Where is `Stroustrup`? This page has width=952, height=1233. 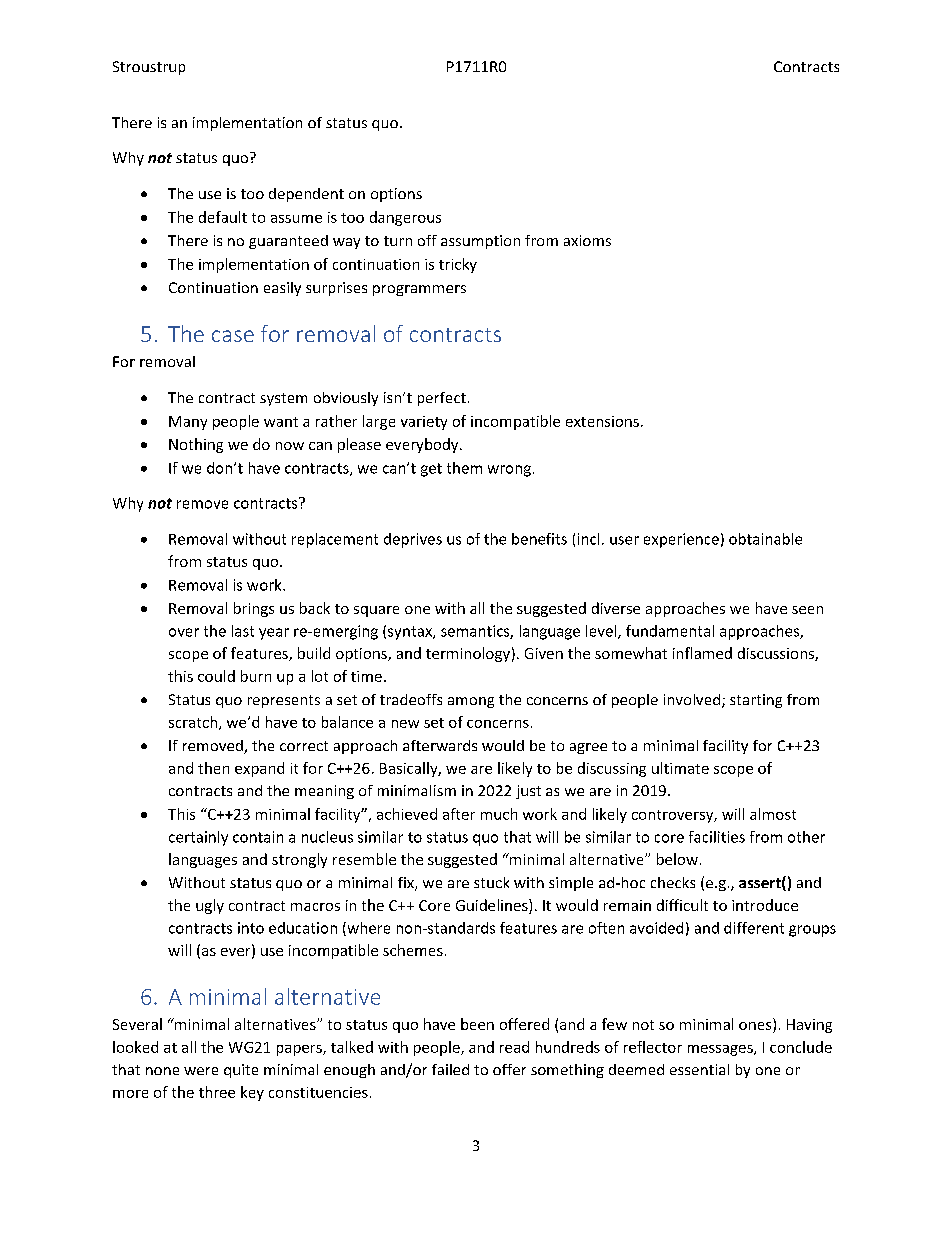 Stroustrup is located at coordinates (149, 68).
